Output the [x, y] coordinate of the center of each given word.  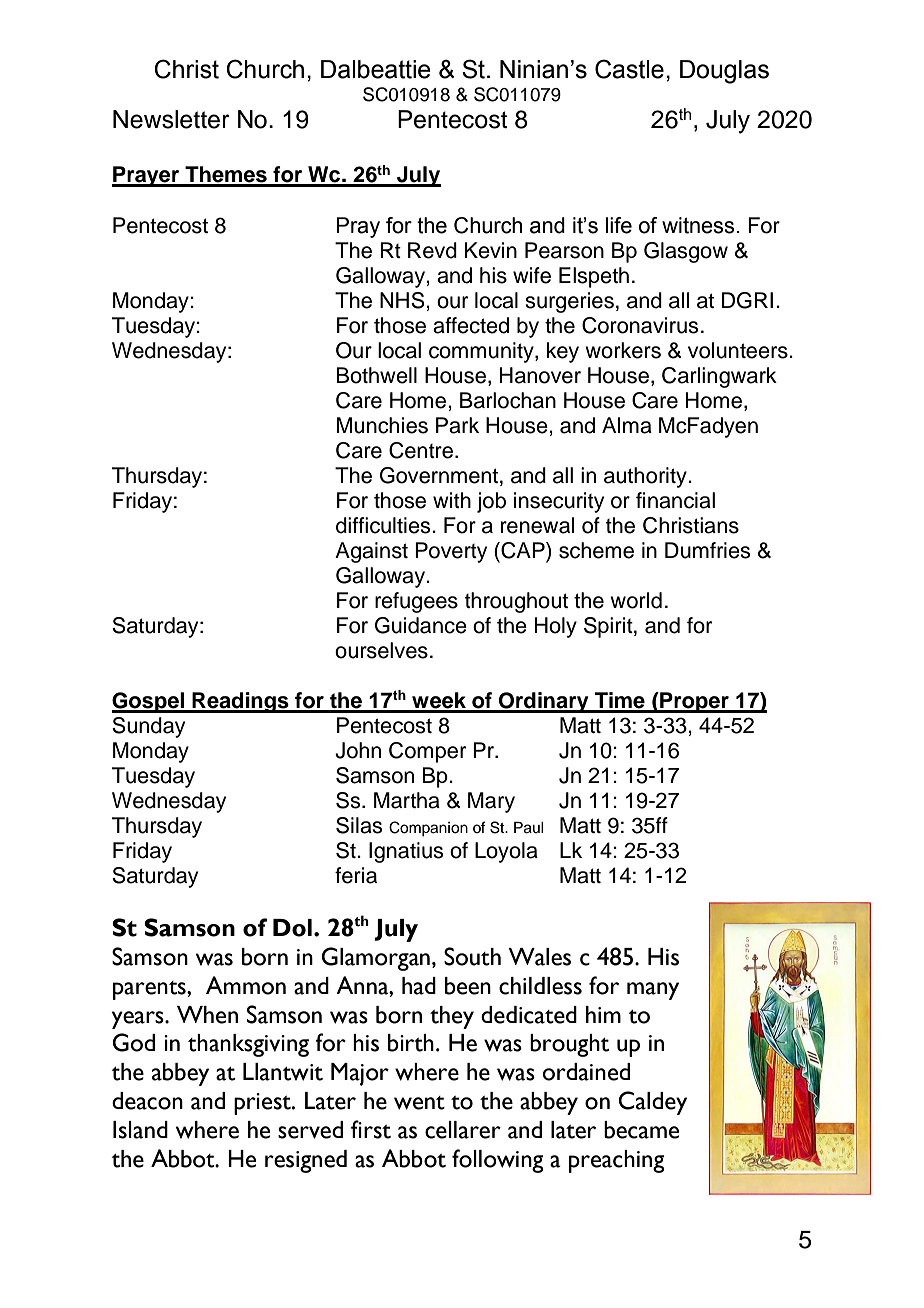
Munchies [382, 425]
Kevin [491, 250]
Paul [529, 828]
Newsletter [171, 119]
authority [646, 477]
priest [263, 1104]
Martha [407, 800]
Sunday [148, 727]
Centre [421, 450]
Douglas [724, 72]
